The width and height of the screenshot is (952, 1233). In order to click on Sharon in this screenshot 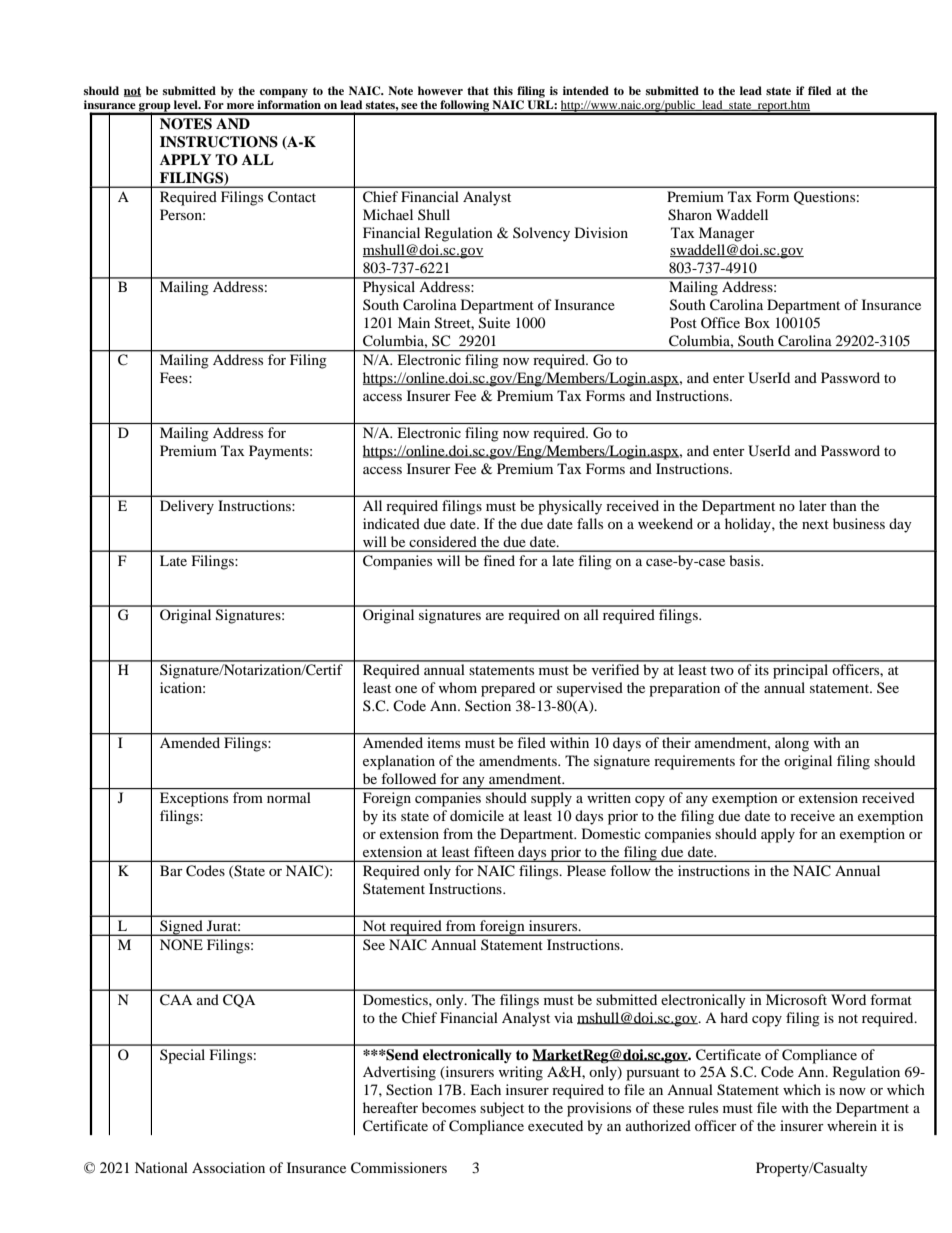, I will do `click(690, 215)`.
